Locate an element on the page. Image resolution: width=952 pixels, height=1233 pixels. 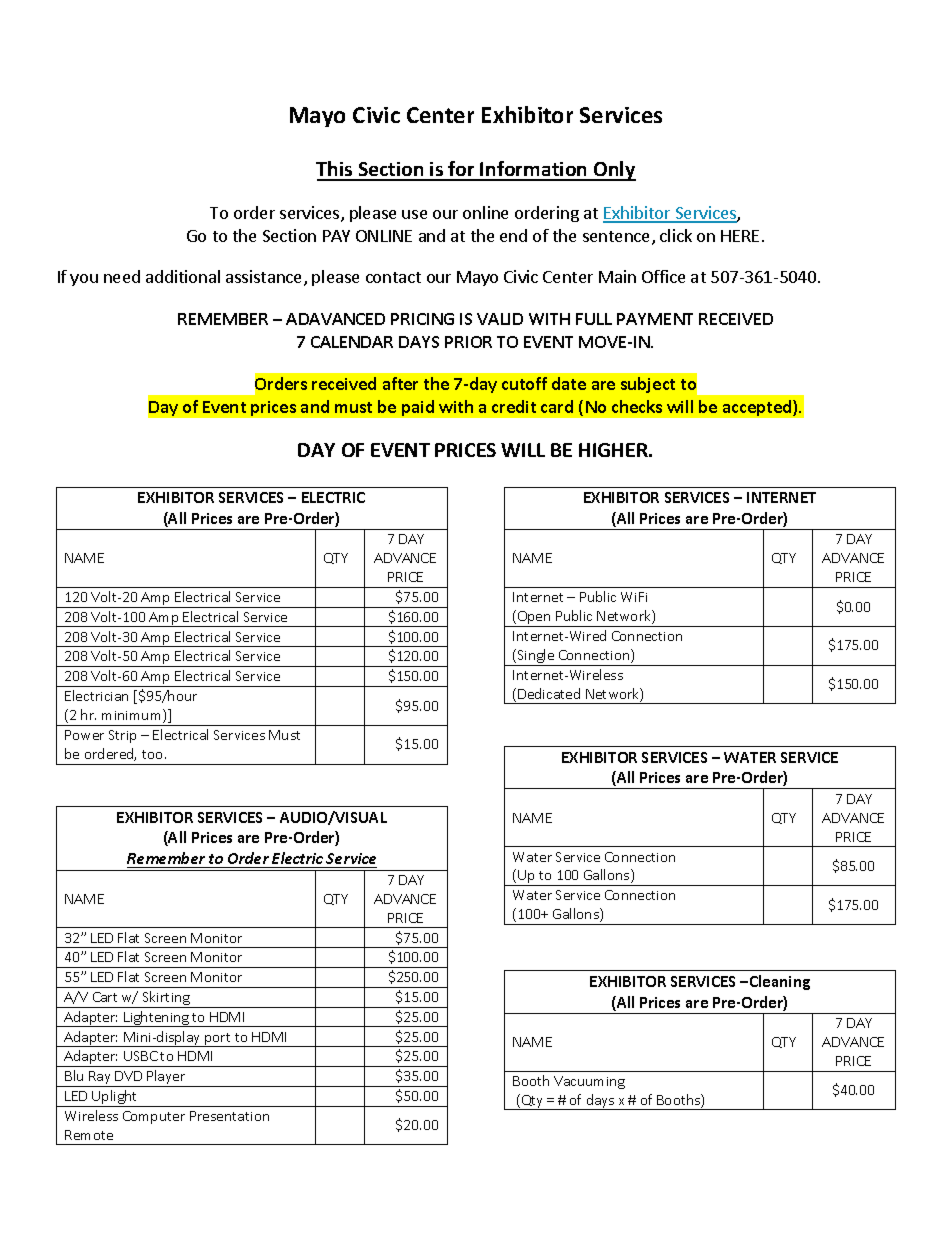
Dedicated is located at coordinates (549, 693).
